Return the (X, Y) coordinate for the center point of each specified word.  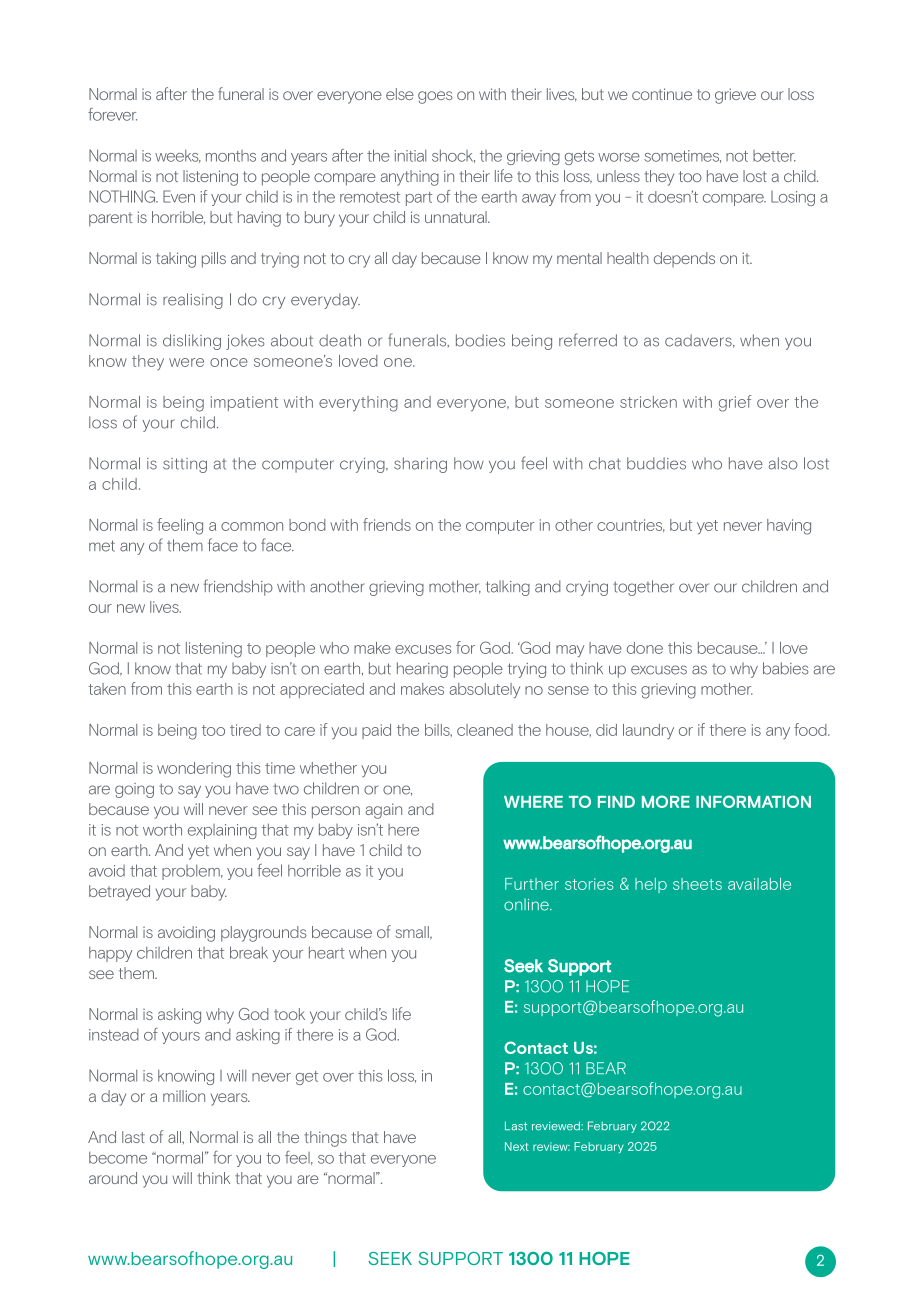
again (384, 811)
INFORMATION (753, 801)
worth (162, 829)
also (783, 463)
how (469, 463)
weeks (178, 156)
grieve (735, 96)
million (184, 1096)
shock (453, 156)
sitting (185, 465)
